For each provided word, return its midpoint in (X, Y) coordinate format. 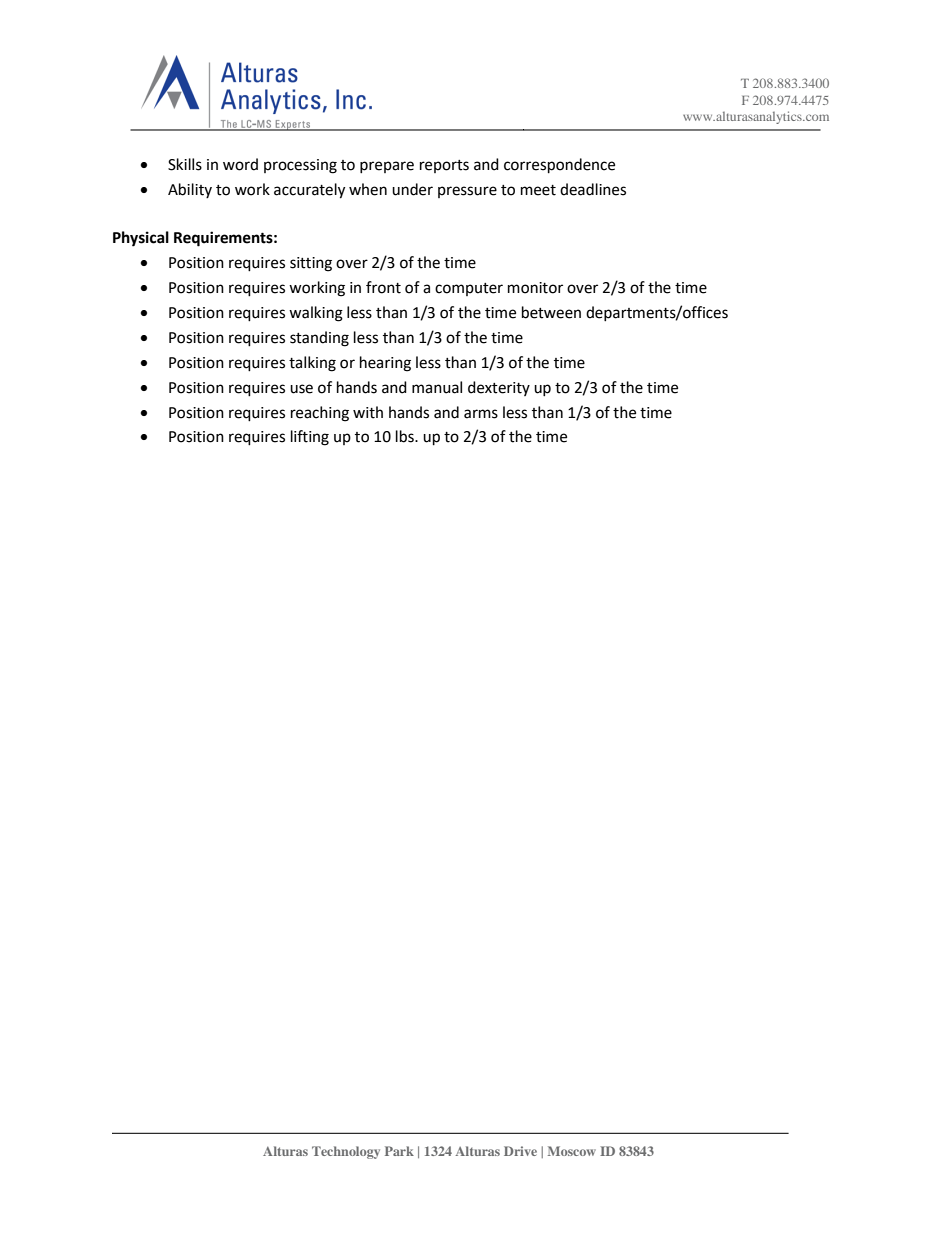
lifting (310, 438)
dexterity (499, 388)
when (368, 189)
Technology (346, 1152)
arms (481, 414)
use (301, 389)
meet (538, 190)
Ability (190, 190)
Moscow (572, 1151)
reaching (320, 414)
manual (437, 387)
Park (399, 1151)
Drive (520, 1151)
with (368, 412)
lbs (406, 436)
